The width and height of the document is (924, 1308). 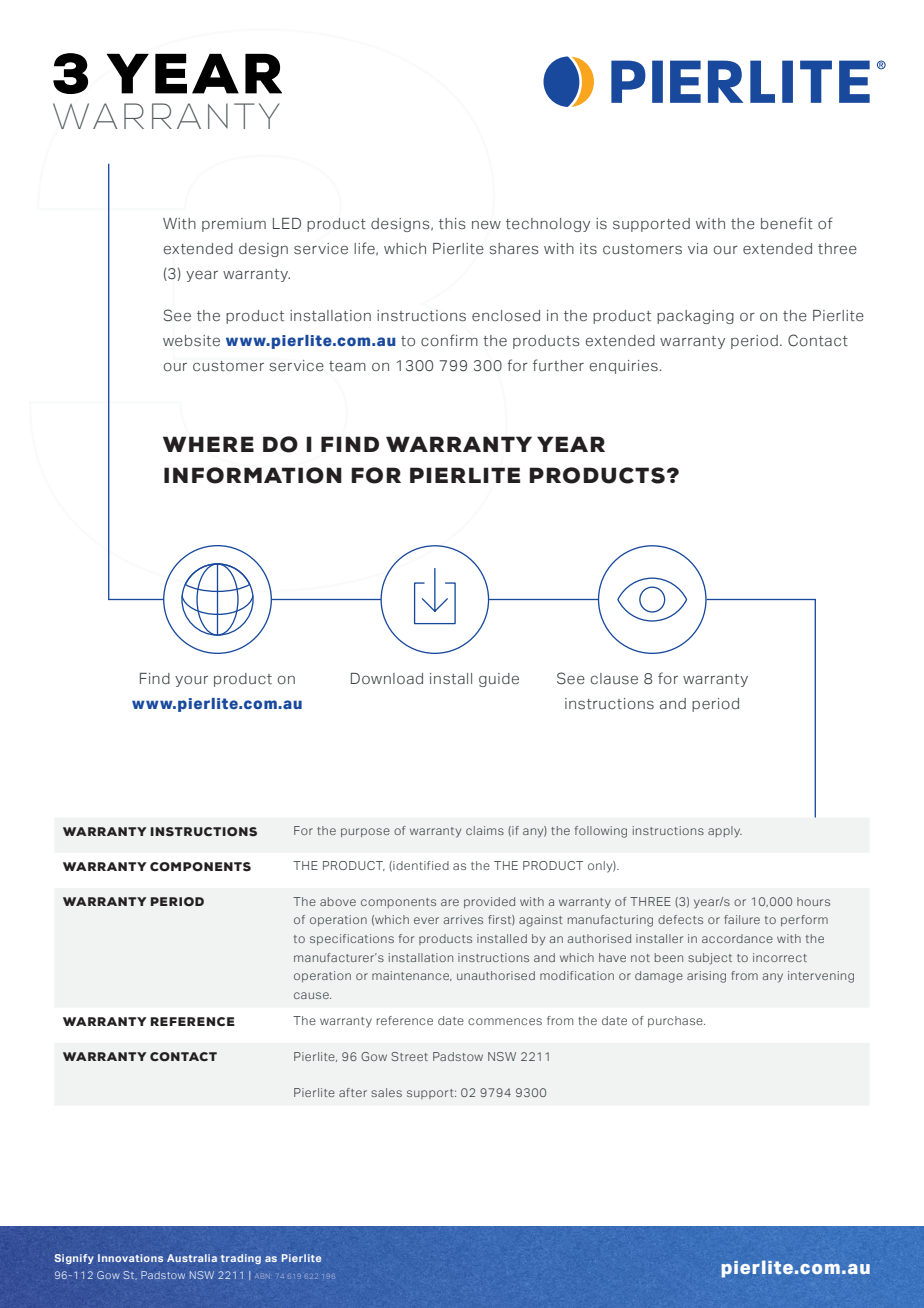 What do you see at coordinates (409, 1056) in the document?
I see `Street` at bounding box center [409, 1056].
